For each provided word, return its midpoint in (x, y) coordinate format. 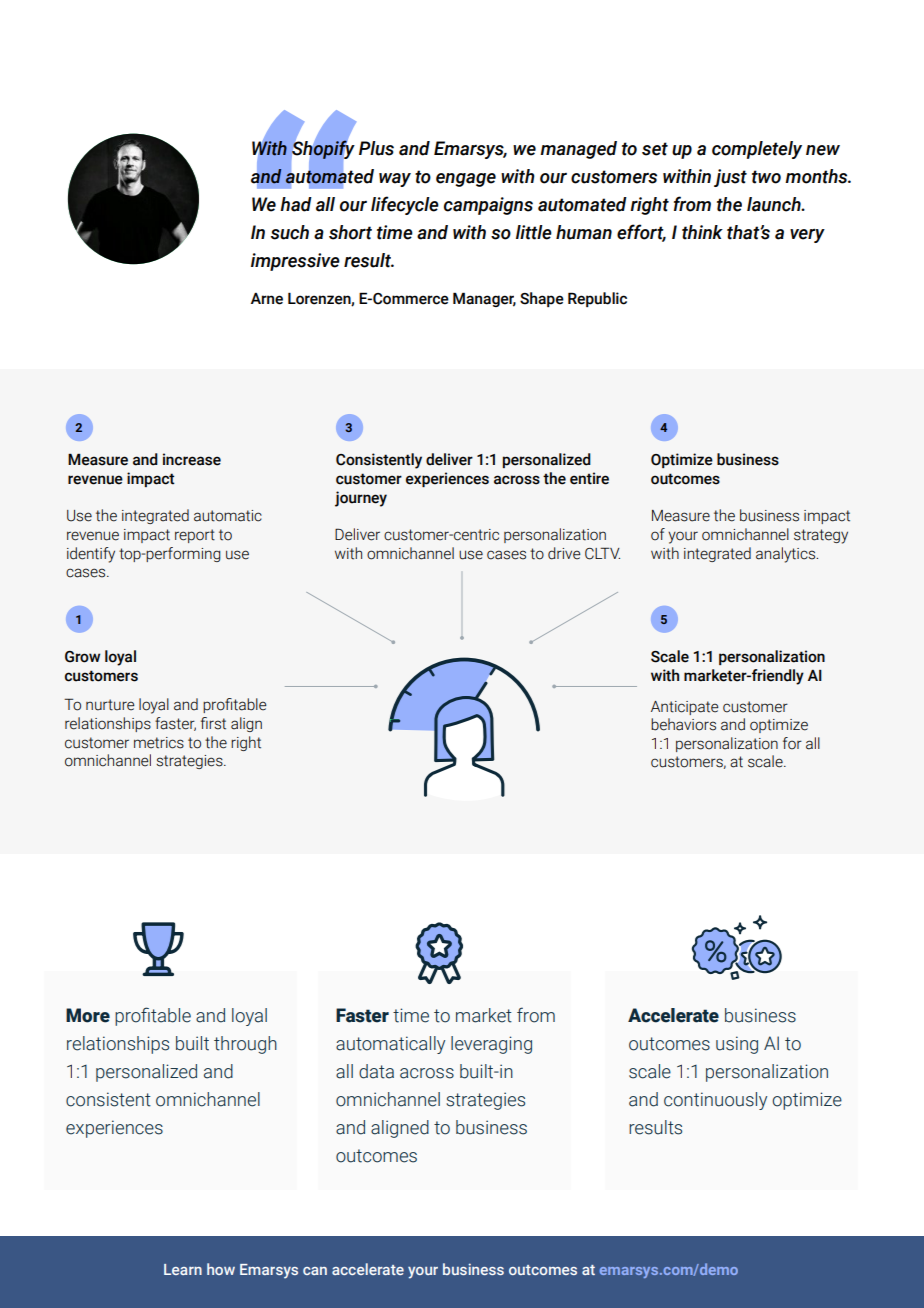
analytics (787, 555)
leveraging (491, 1045)
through (245, 1045)
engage (466, 180)
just (730, 178)
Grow (82, 657)
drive (564, 553)
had (296, 204)
